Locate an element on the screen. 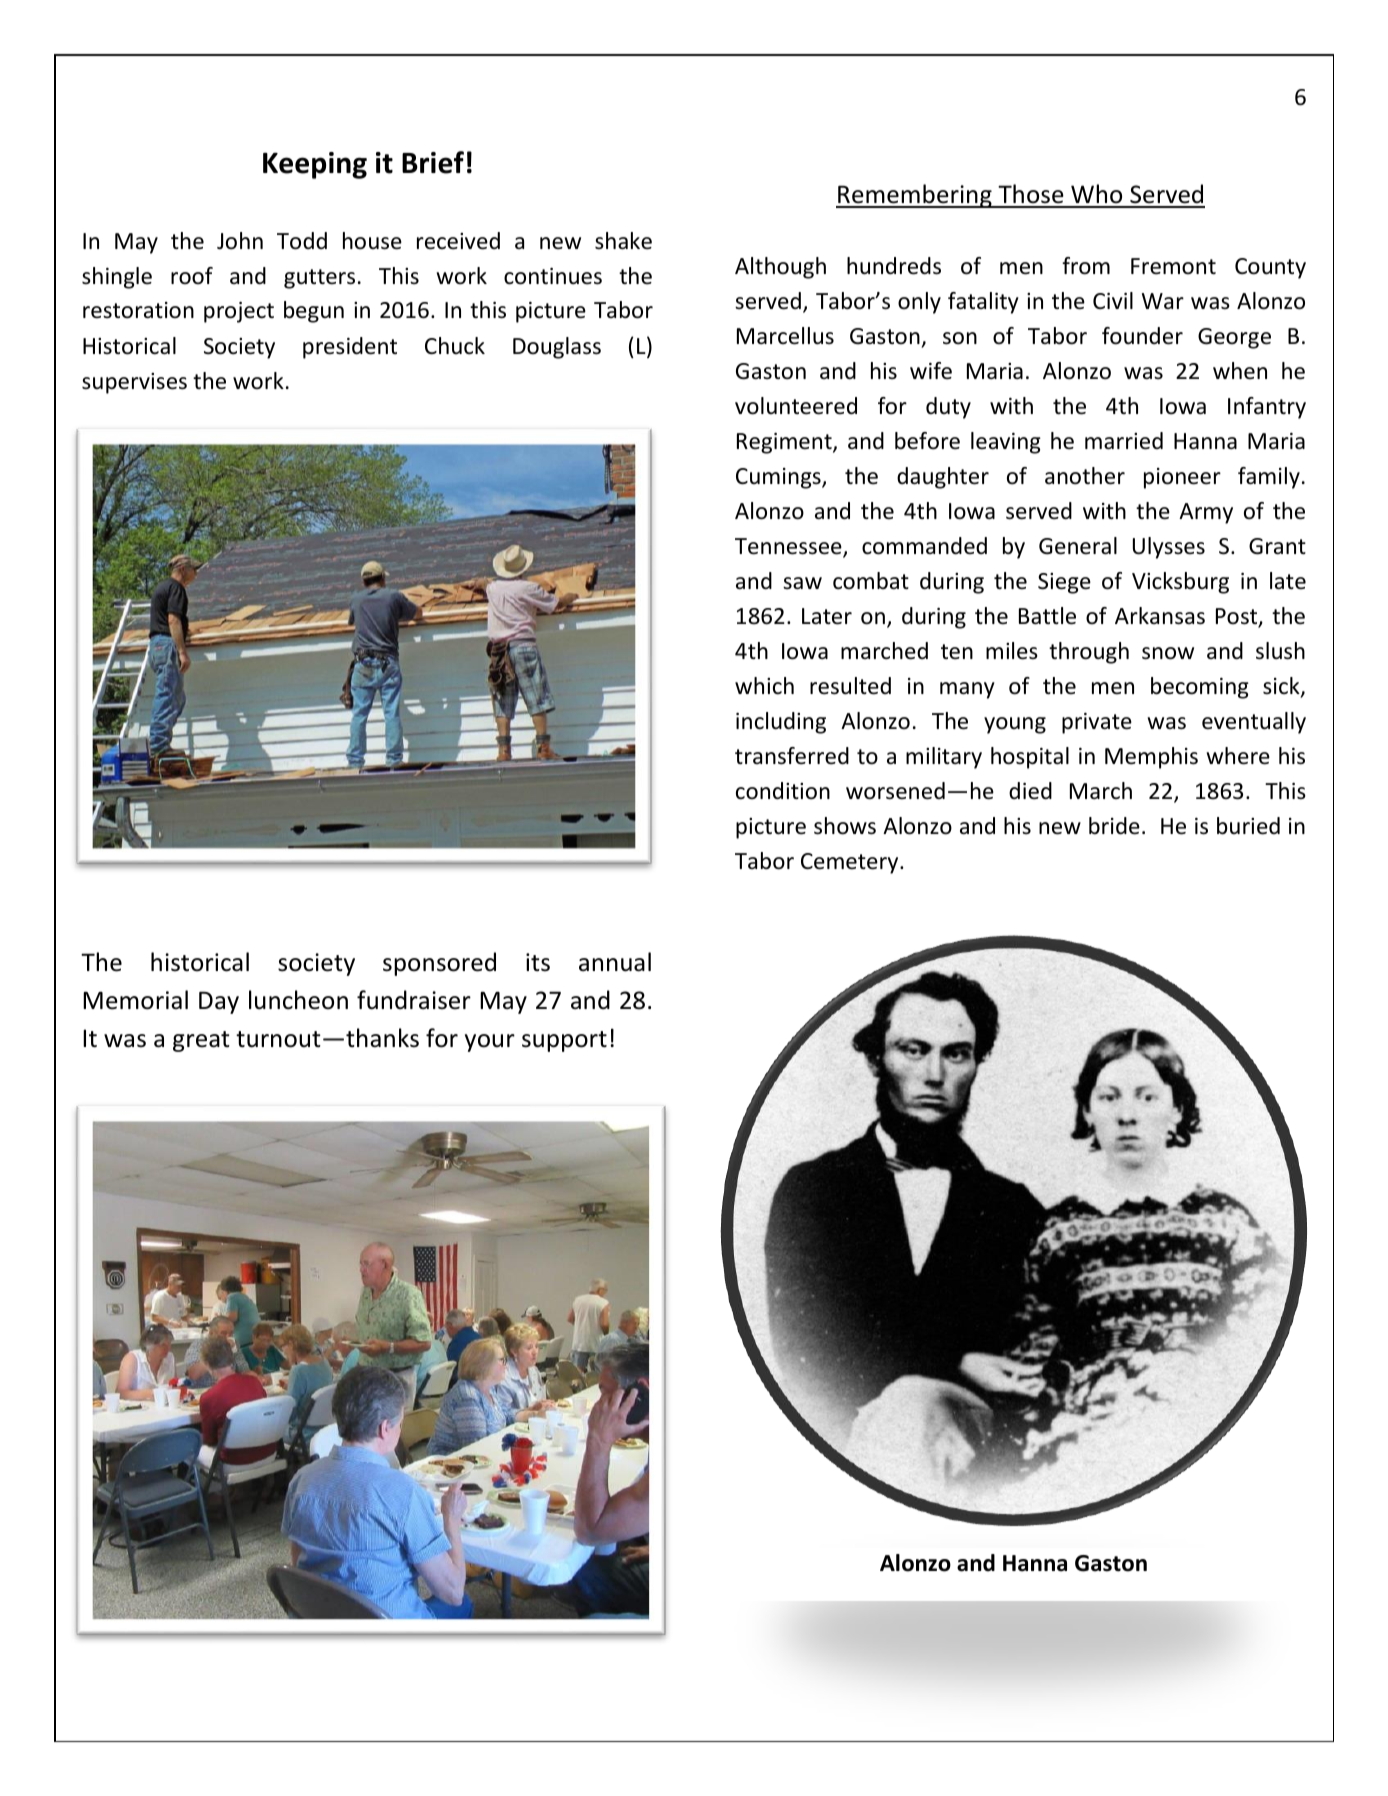 The height and width of the screenshot is (1796, 1388). luncheon is located at coordinates (298, 1000).
